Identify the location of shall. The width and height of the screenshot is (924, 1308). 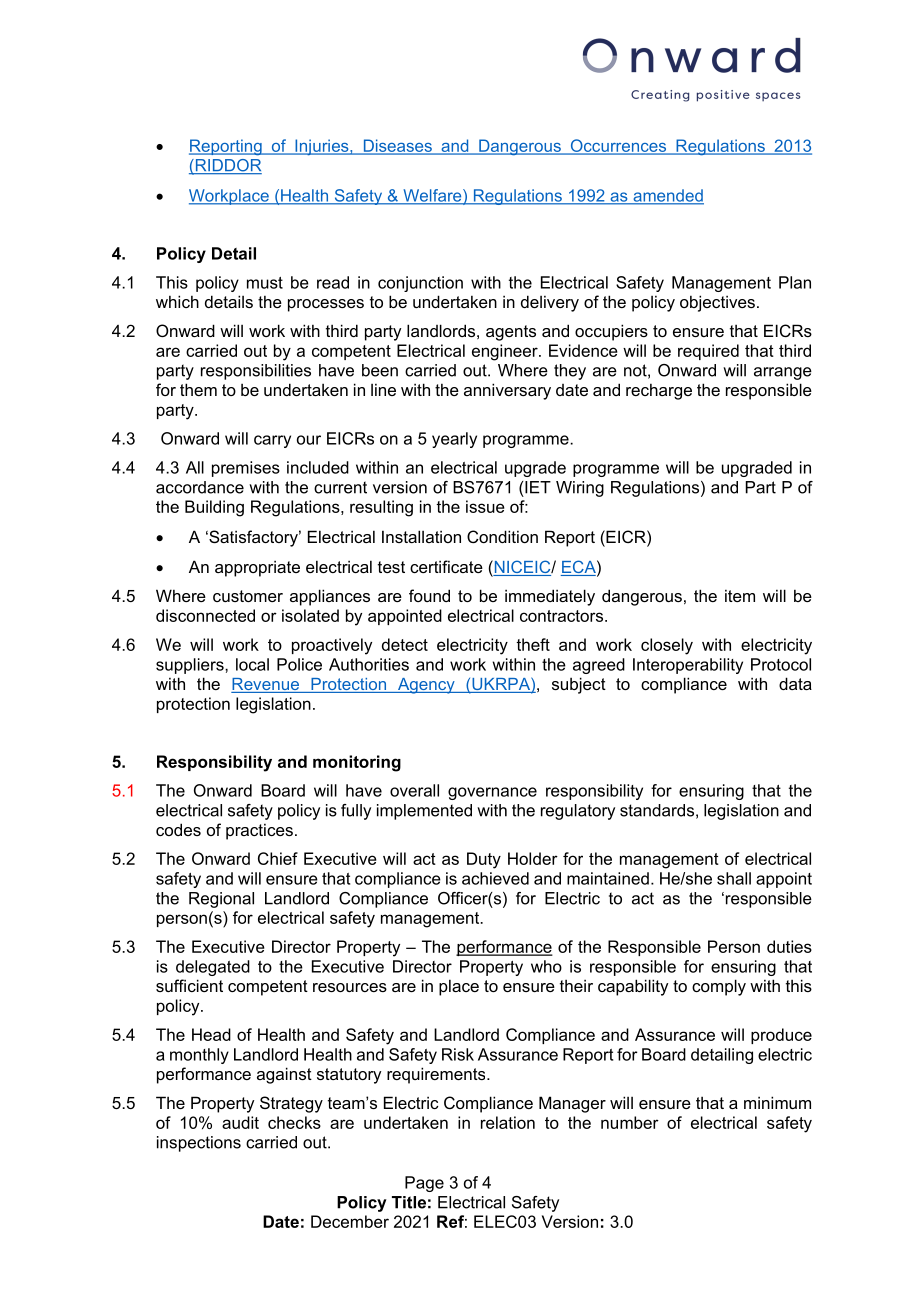
(734, 878).
